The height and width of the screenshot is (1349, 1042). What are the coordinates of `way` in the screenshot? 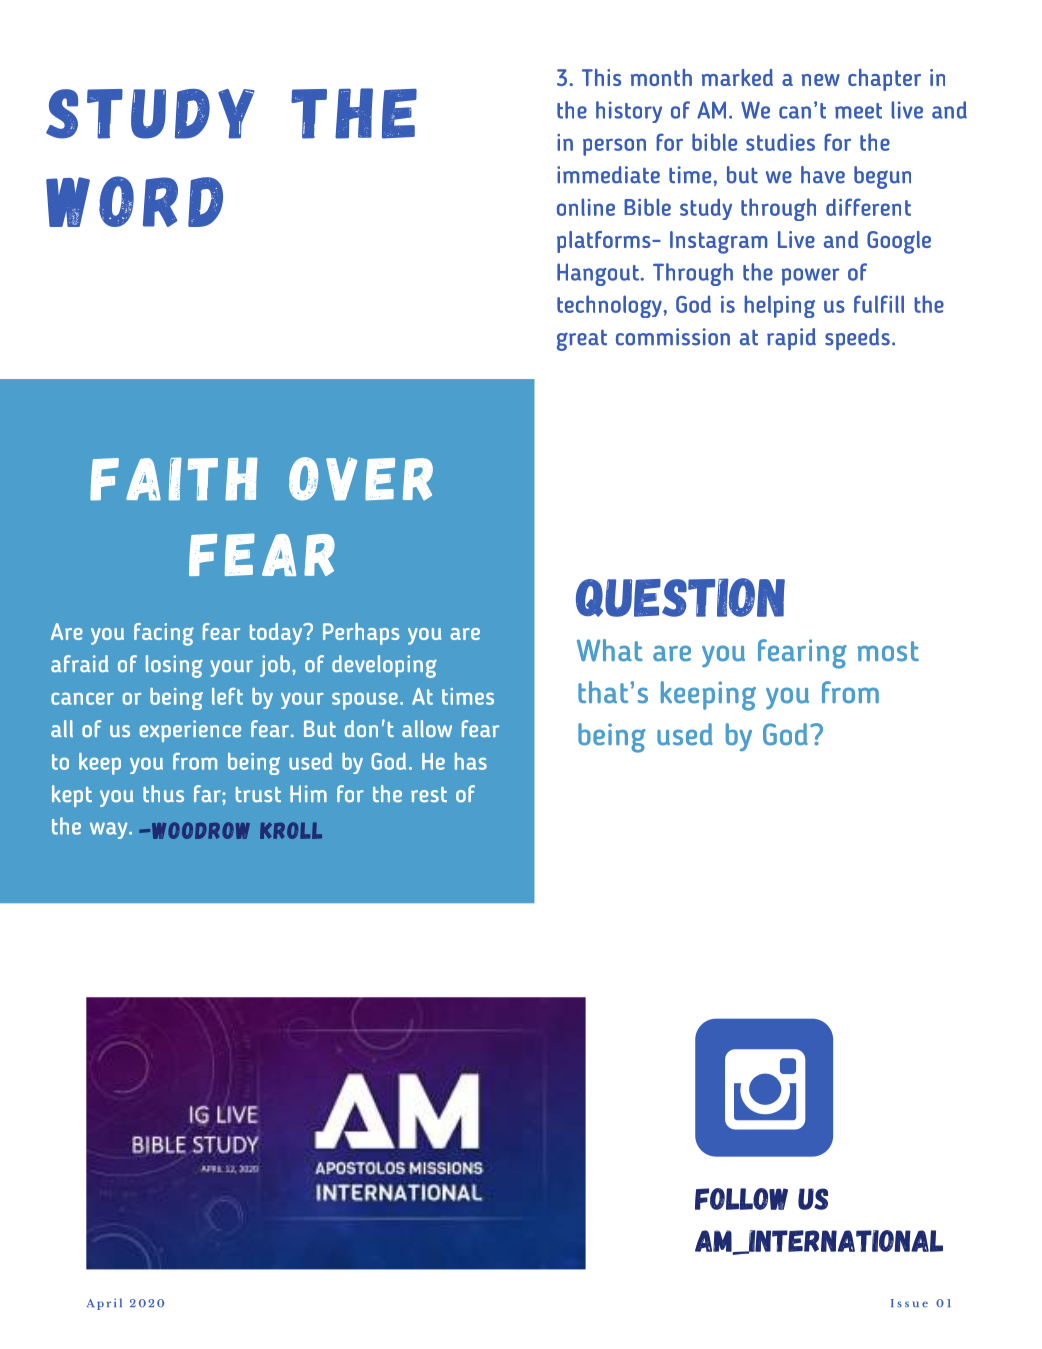 It's located at (110, 830).
